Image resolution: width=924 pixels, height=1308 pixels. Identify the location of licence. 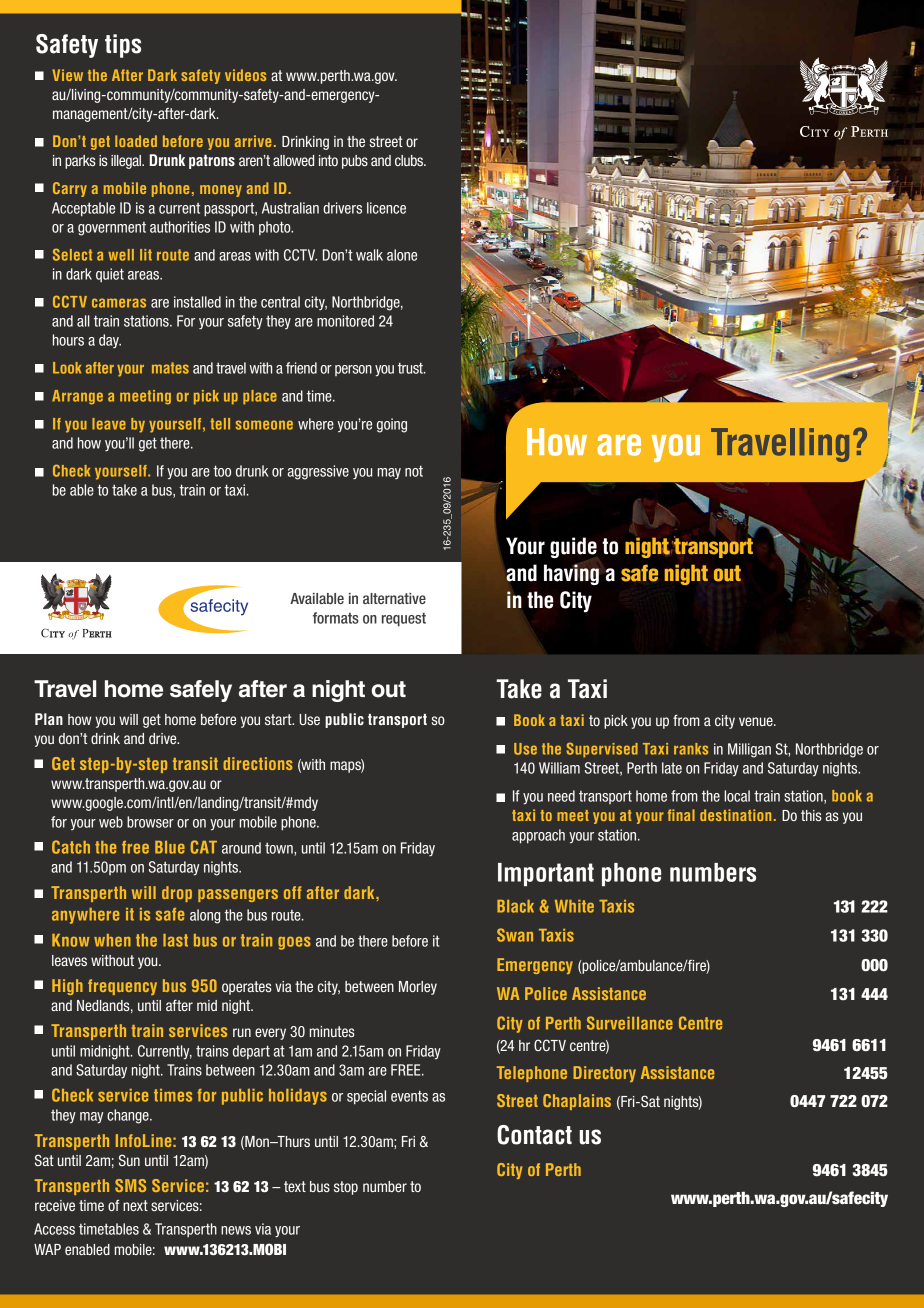
(386, 208).
